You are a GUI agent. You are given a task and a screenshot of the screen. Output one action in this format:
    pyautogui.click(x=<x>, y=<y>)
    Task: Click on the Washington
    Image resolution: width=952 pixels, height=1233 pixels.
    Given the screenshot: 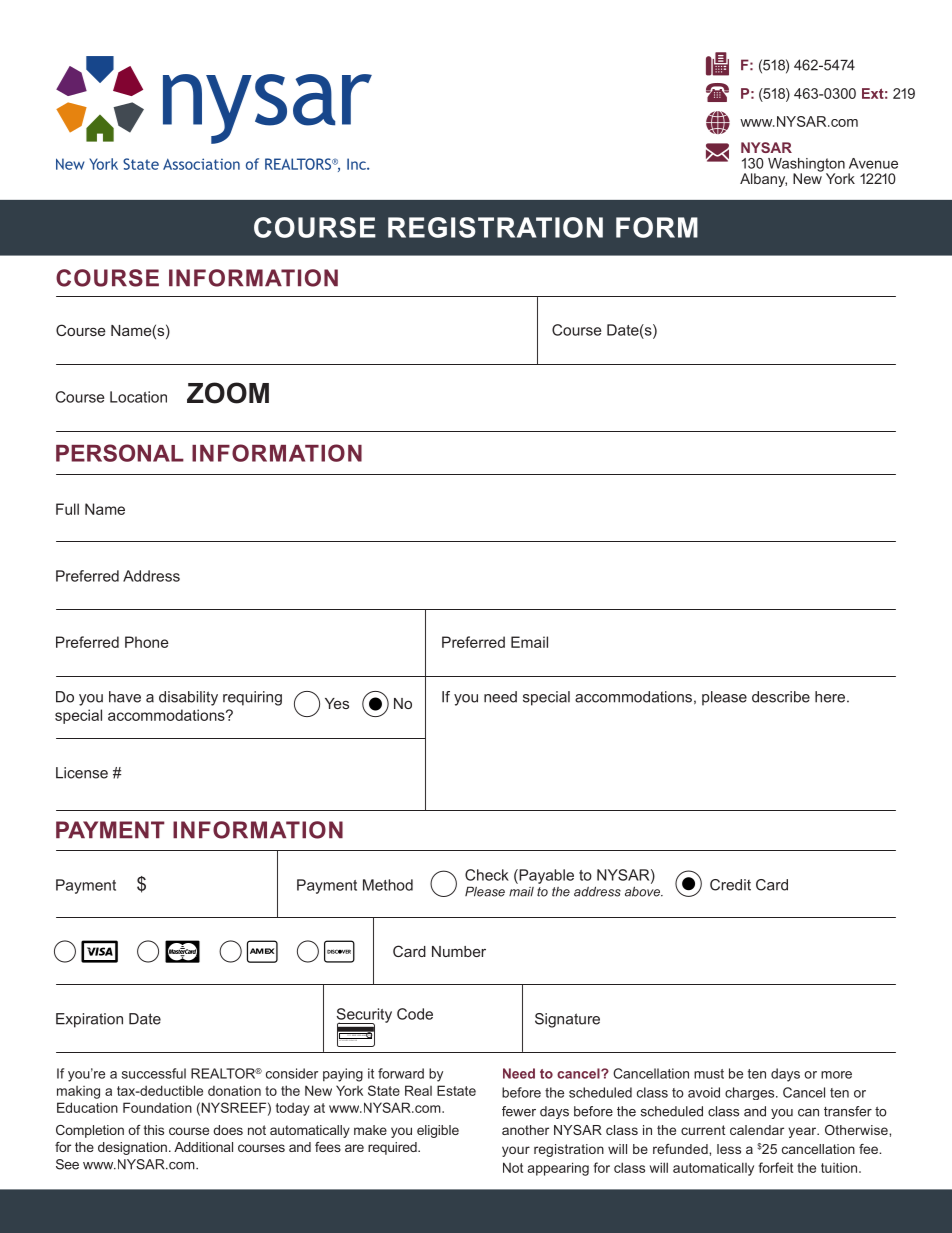 What is the action you would take?
    pyautogui.click(x=806, y=166)
